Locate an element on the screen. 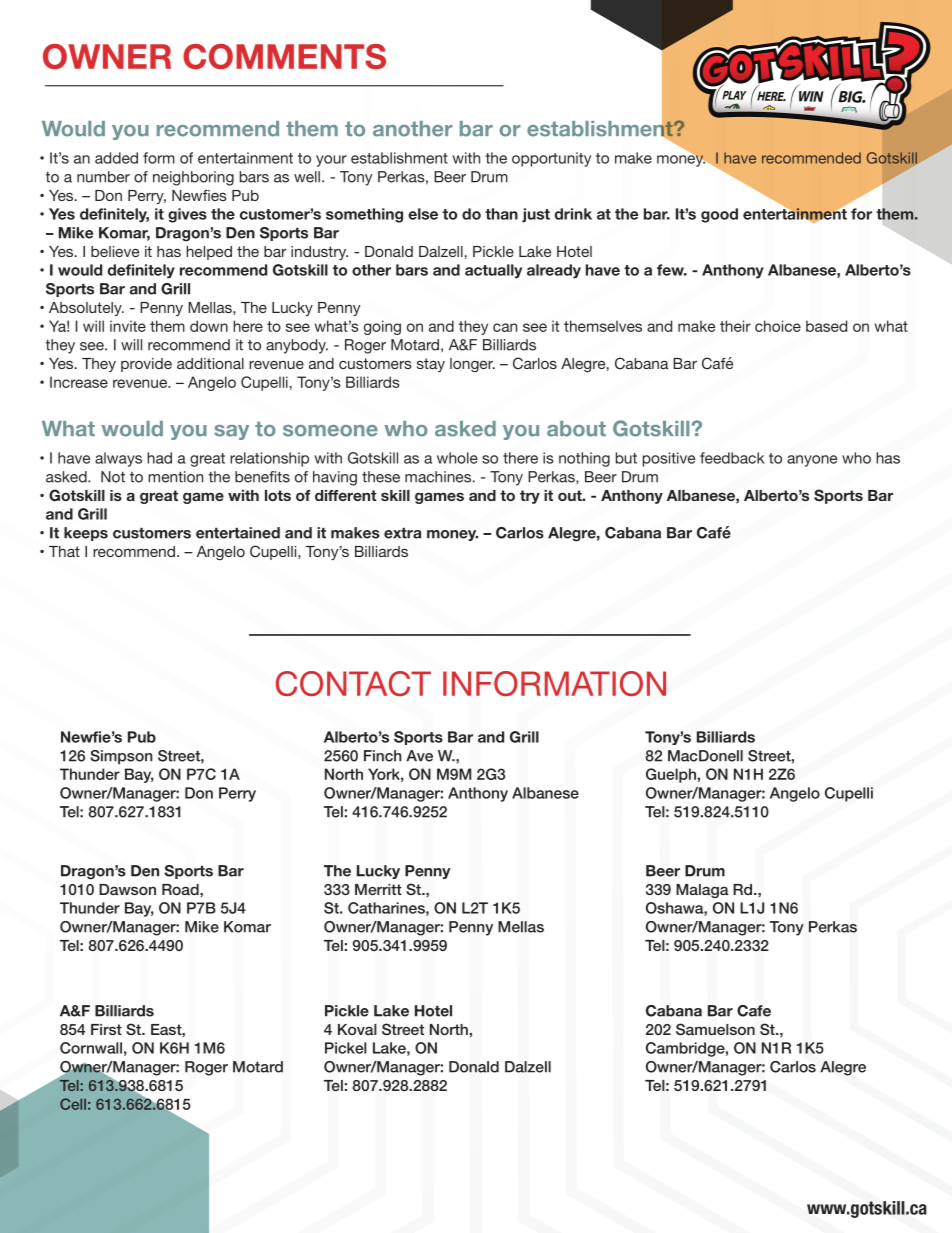  First is located at coordinates (106, 1029).
